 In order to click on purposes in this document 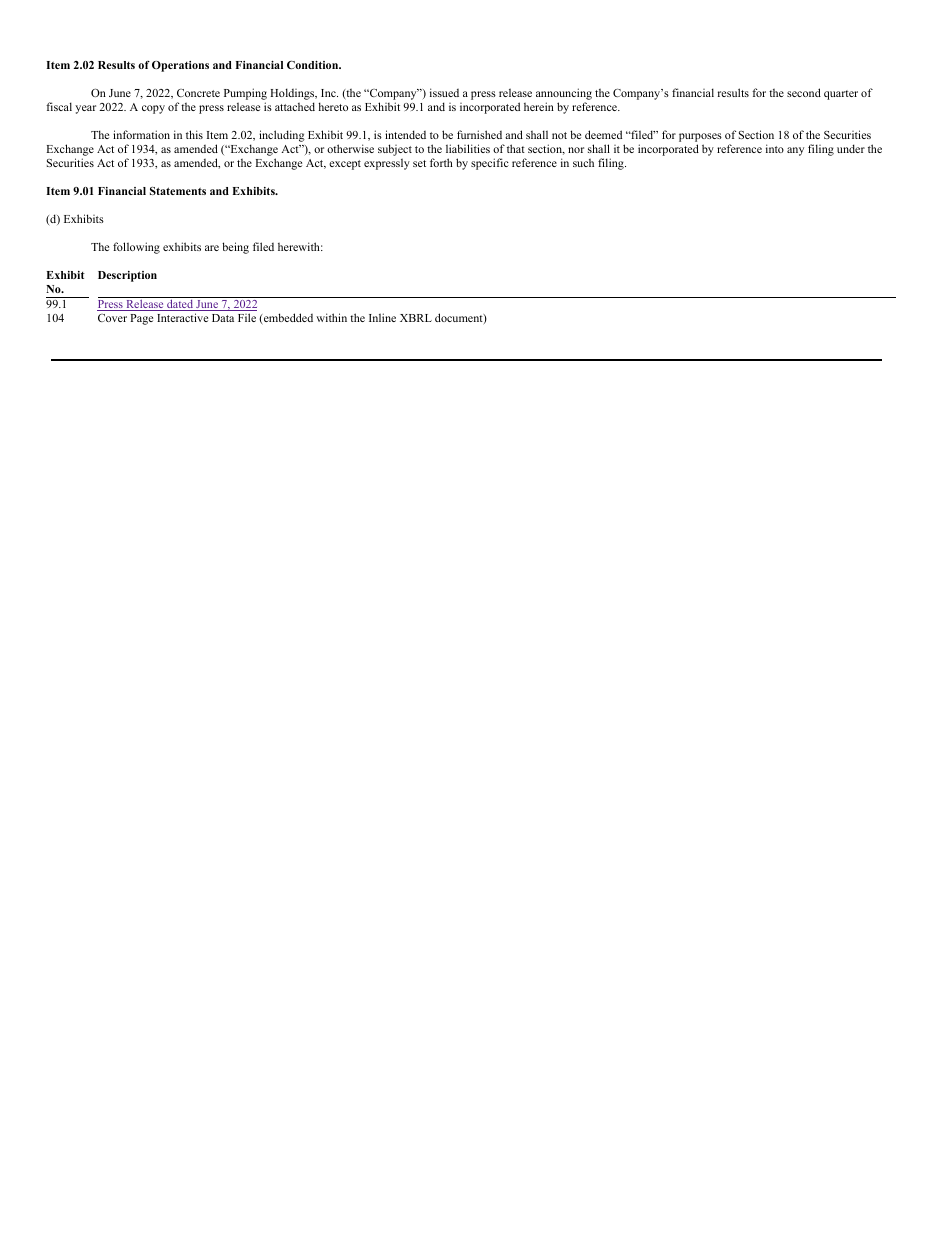, I will do `click(700, 139)`.
